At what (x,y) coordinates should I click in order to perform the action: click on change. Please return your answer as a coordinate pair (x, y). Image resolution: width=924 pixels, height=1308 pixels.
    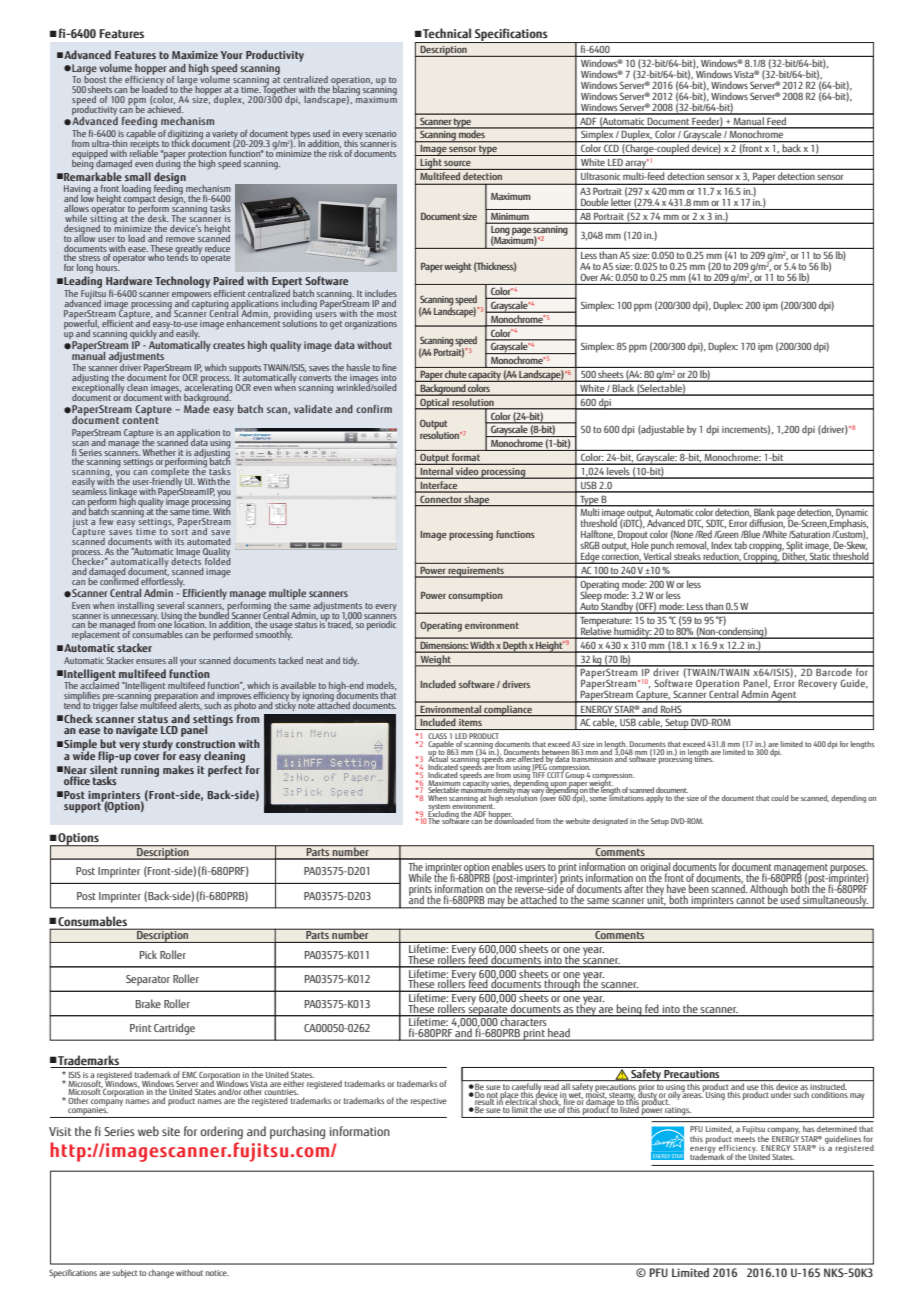
    Looking at the image, I should click on (161, 1273).
